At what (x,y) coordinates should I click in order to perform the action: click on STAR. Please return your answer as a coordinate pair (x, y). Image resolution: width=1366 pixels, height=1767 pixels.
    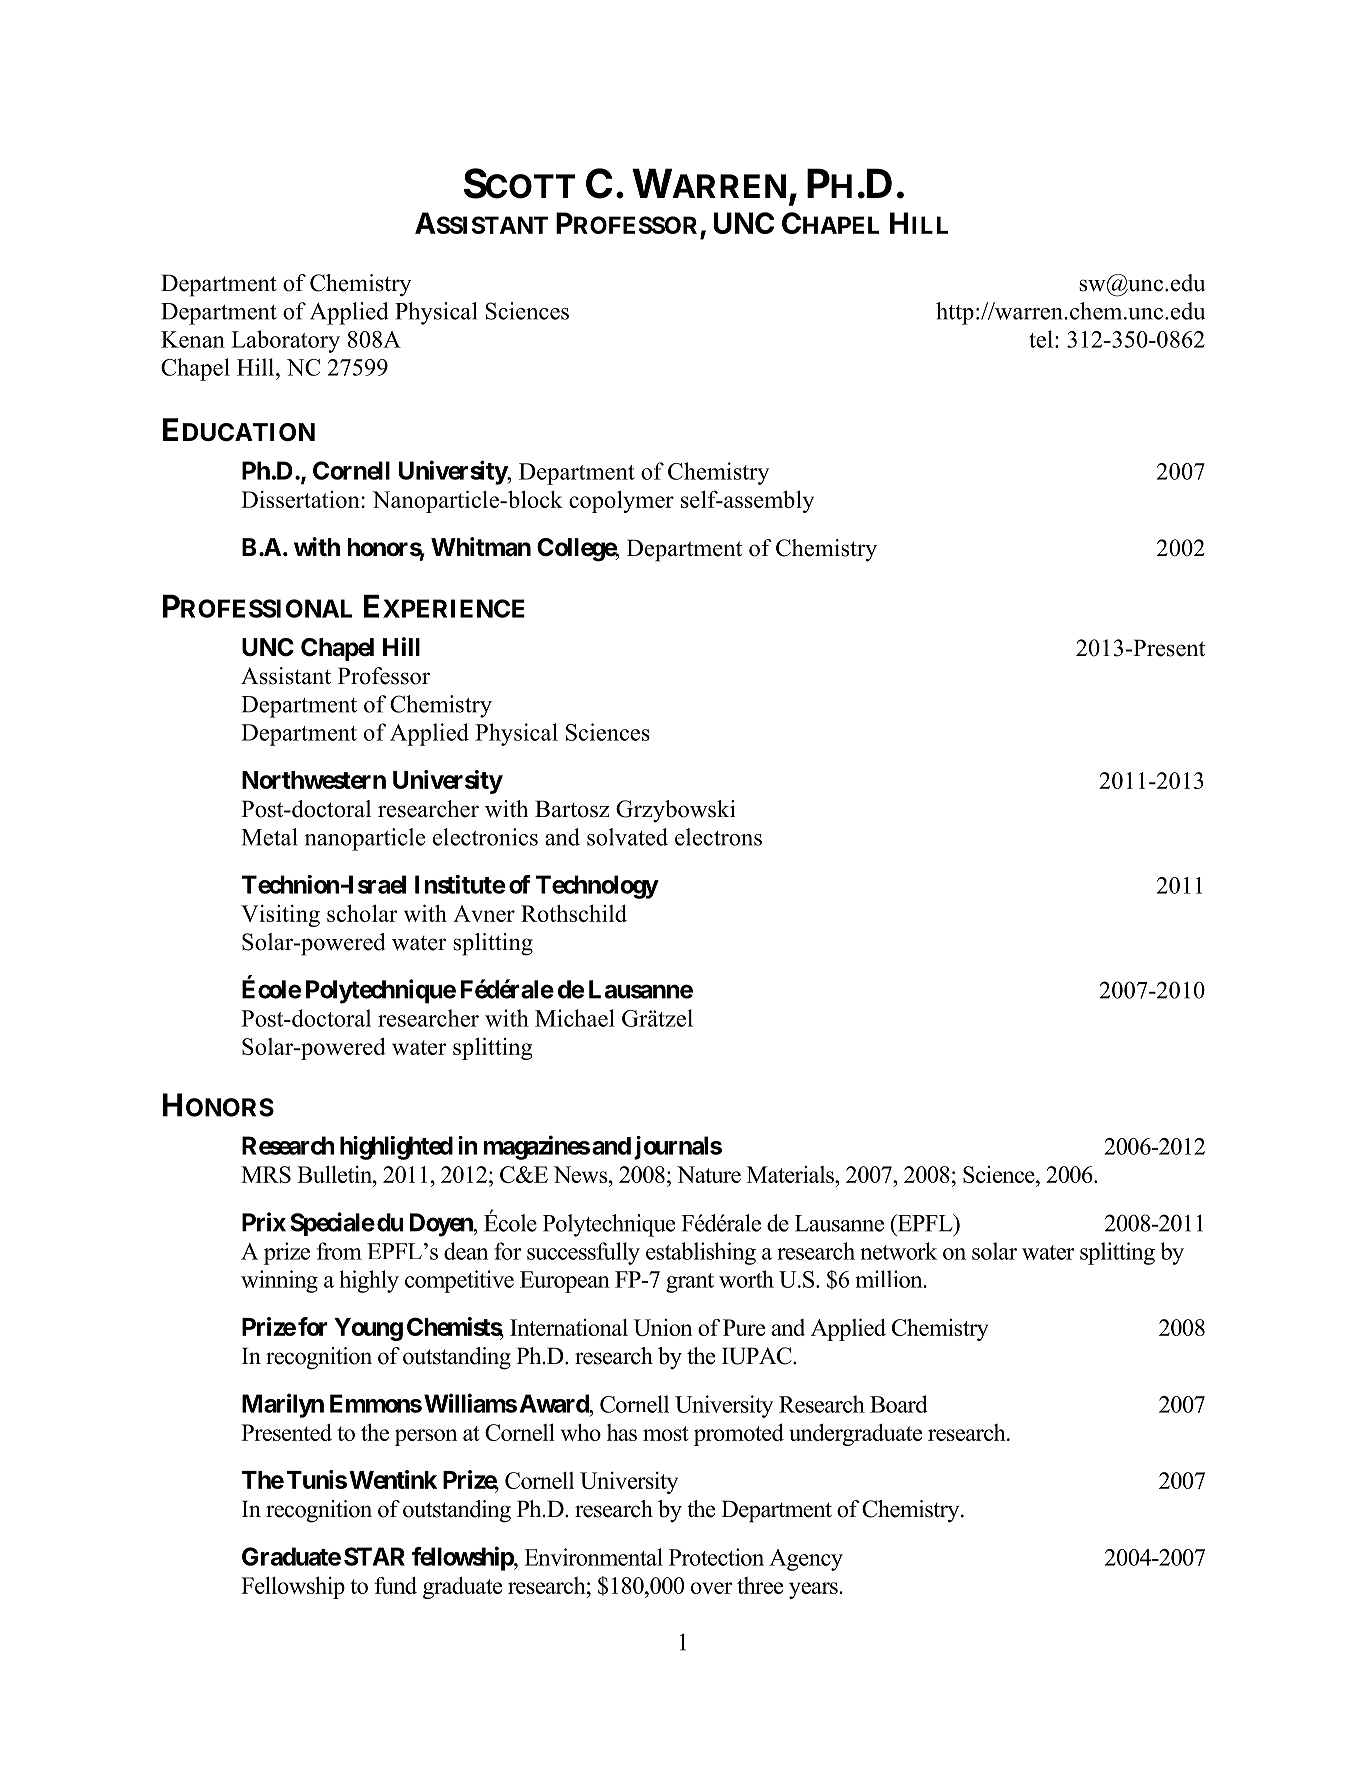
    Looking at the image, I should click on (374, 1556).
